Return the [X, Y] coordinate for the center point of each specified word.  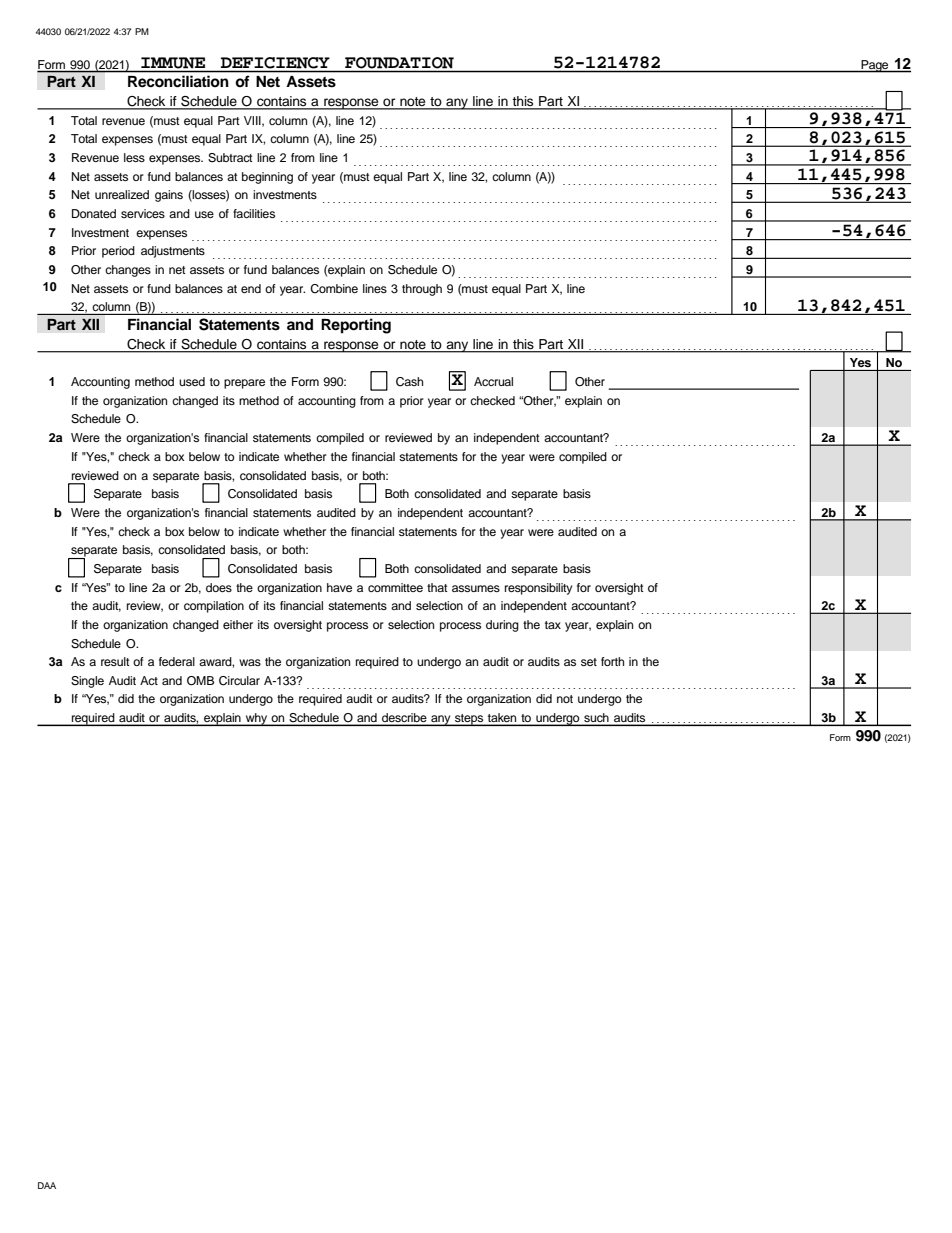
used [192, 381]
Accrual [493, 381]
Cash [409, 382]
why [256, 719]
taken [502, 719]
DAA [47, 1185]
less [134, 157]
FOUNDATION [399, 63]
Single [87, 682]
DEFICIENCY [275, 63]
